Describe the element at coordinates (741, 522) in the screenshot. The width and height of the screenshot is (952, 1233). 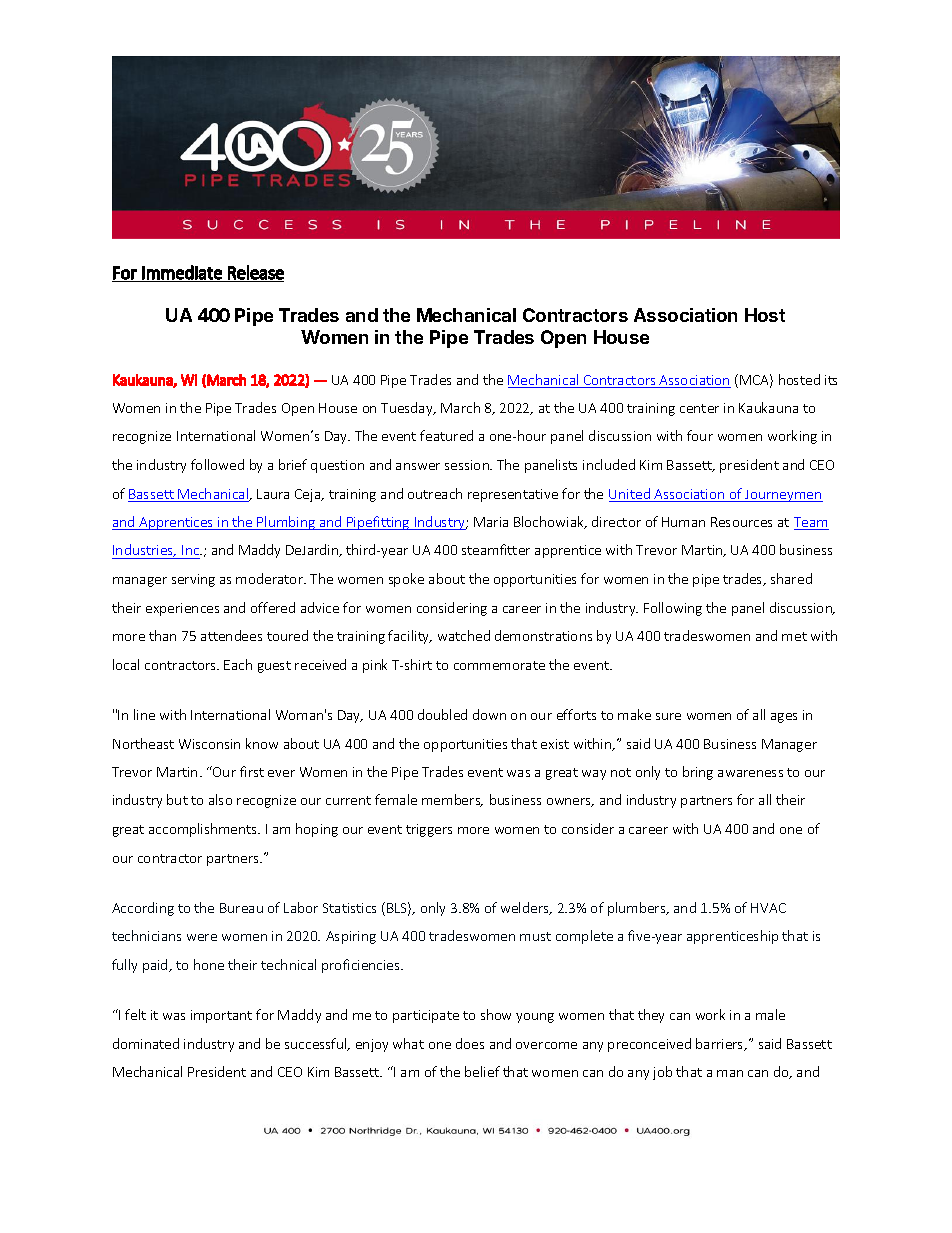
I see `Resources` at that location.
